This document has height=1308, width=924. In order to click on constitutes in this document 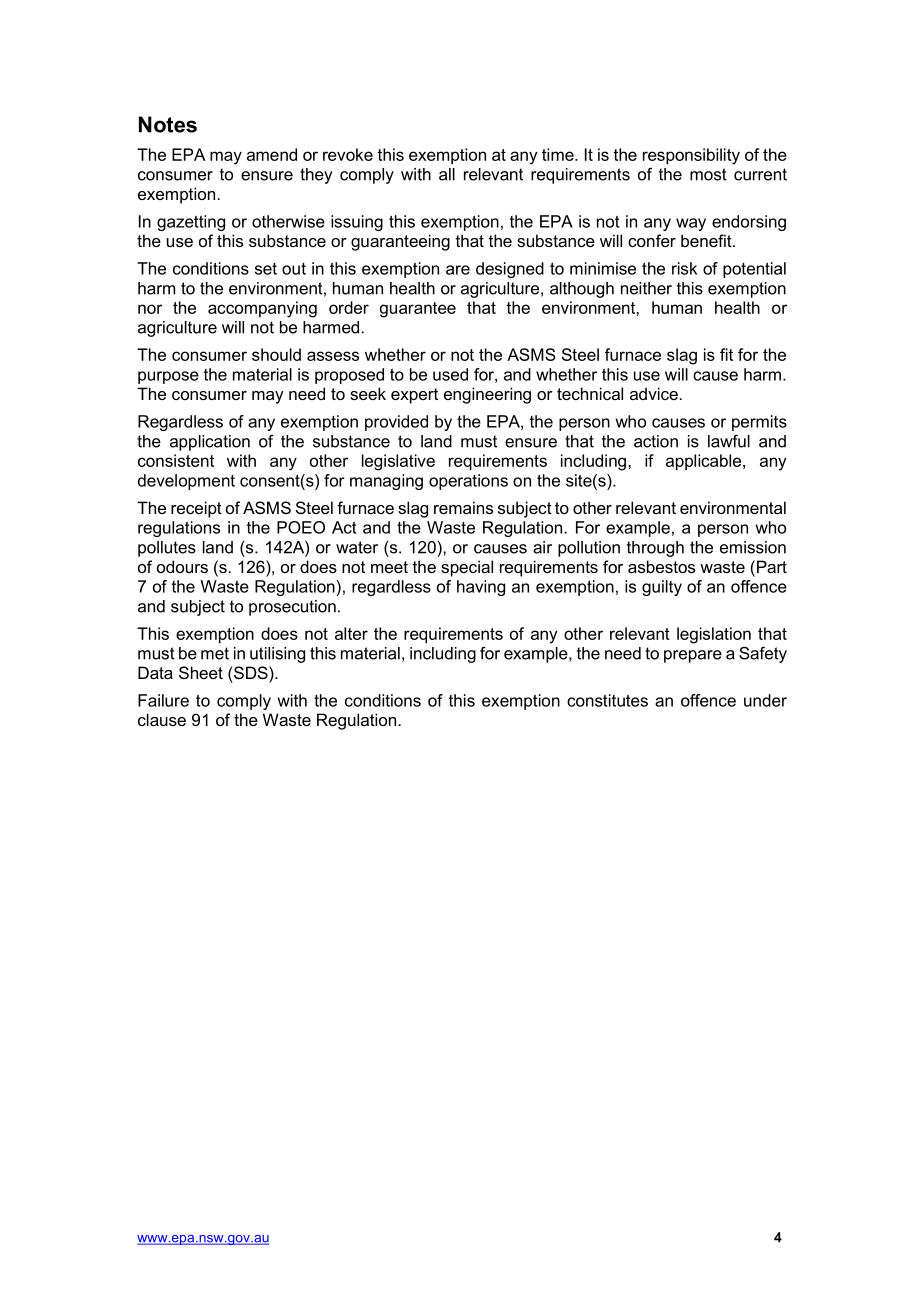, I will do `click(607, 700)`.
